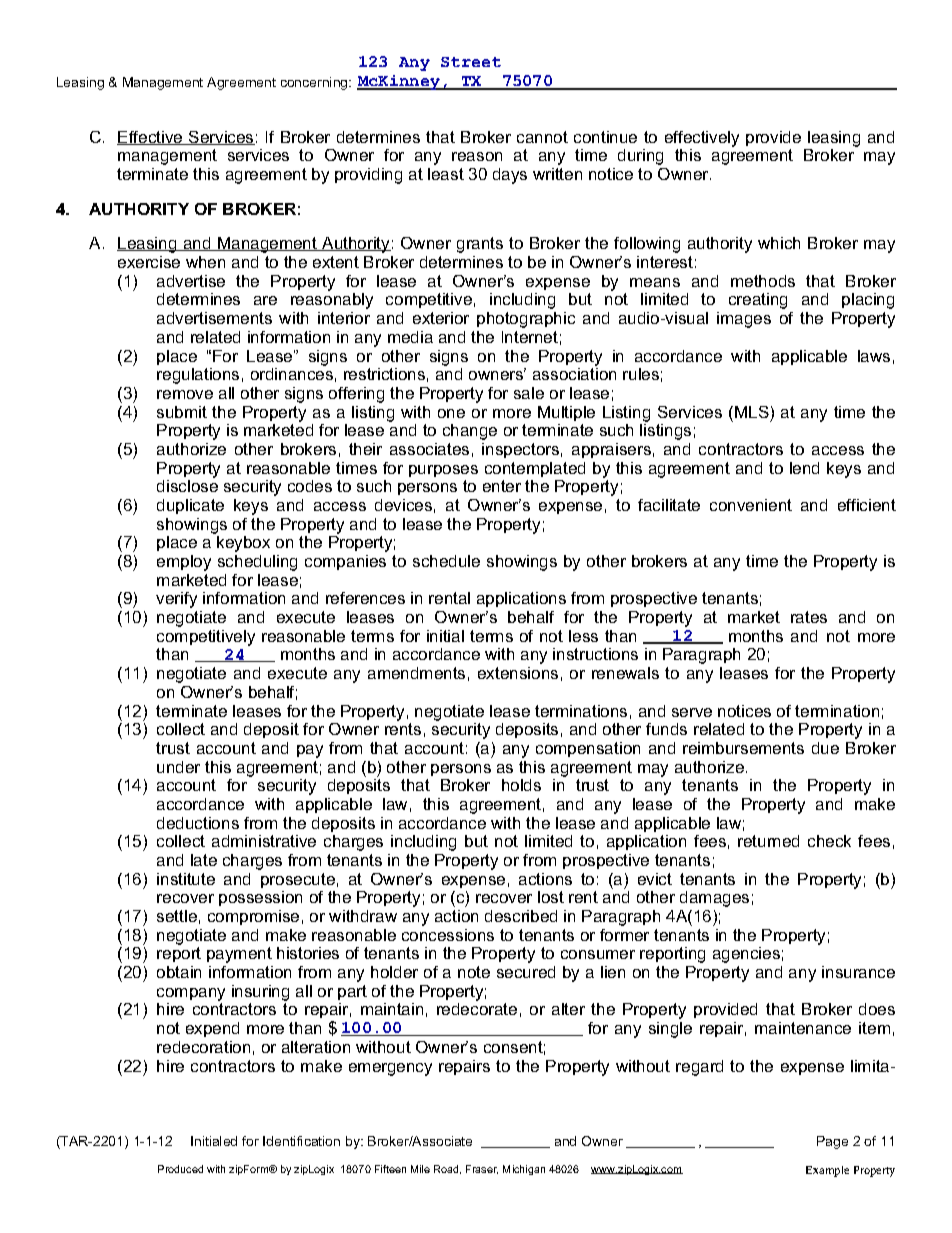 This page has height=1233, width=952. Describe the element at coordinates (315, 83) in the page. I see `concerning` at that location.
